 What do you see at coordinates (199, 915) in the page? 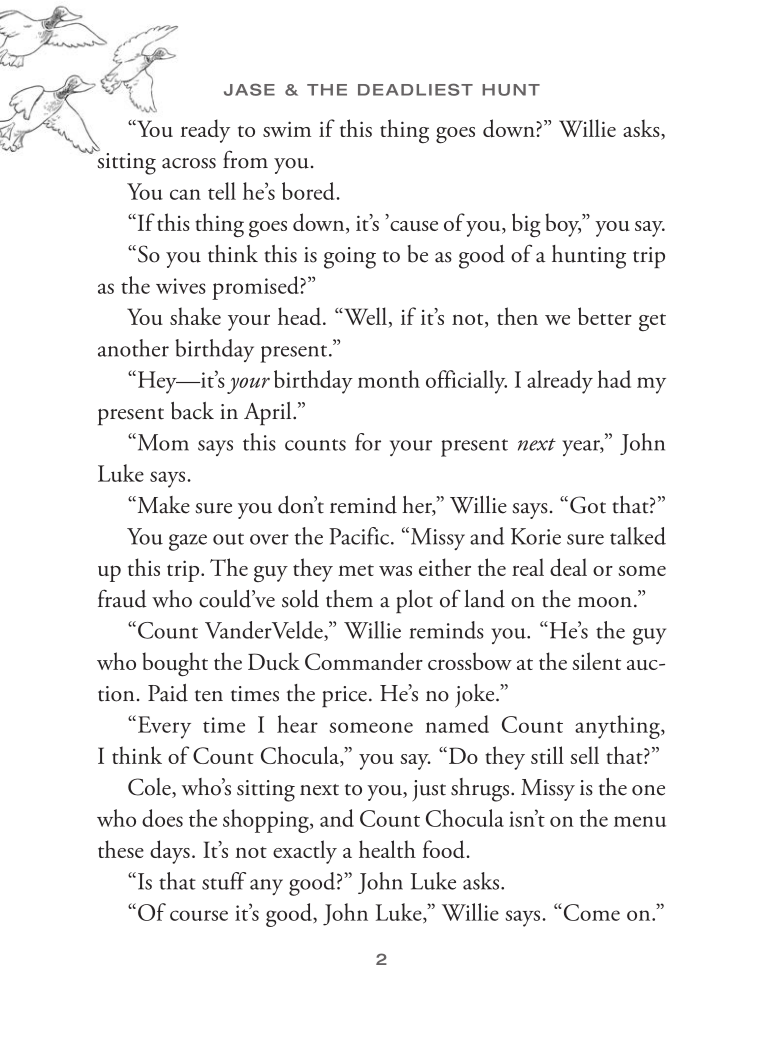
I see `course` at bounding box center [199, 915].
